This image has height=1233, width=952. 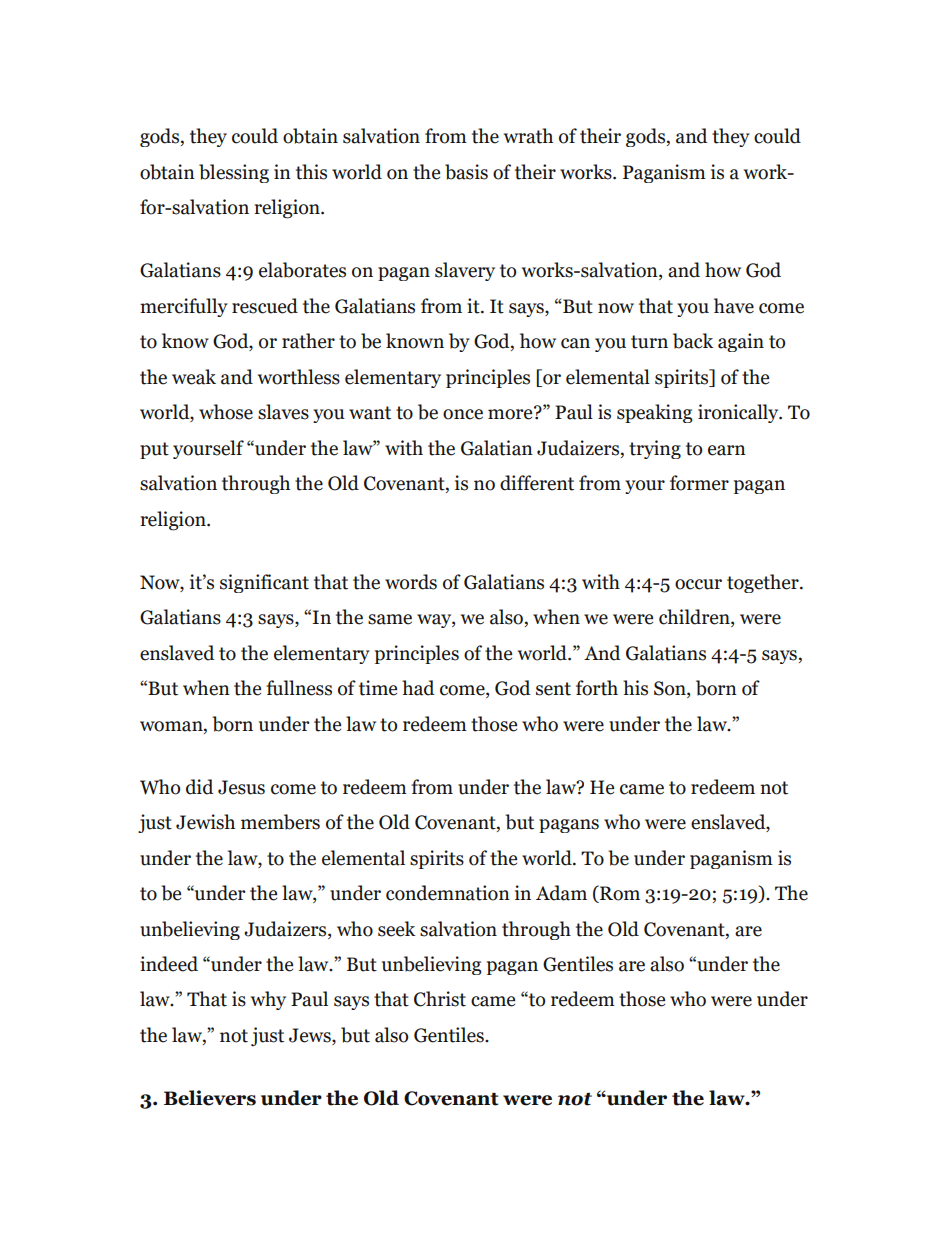 I want to click on condemnation, so click(x=448, y=893).
